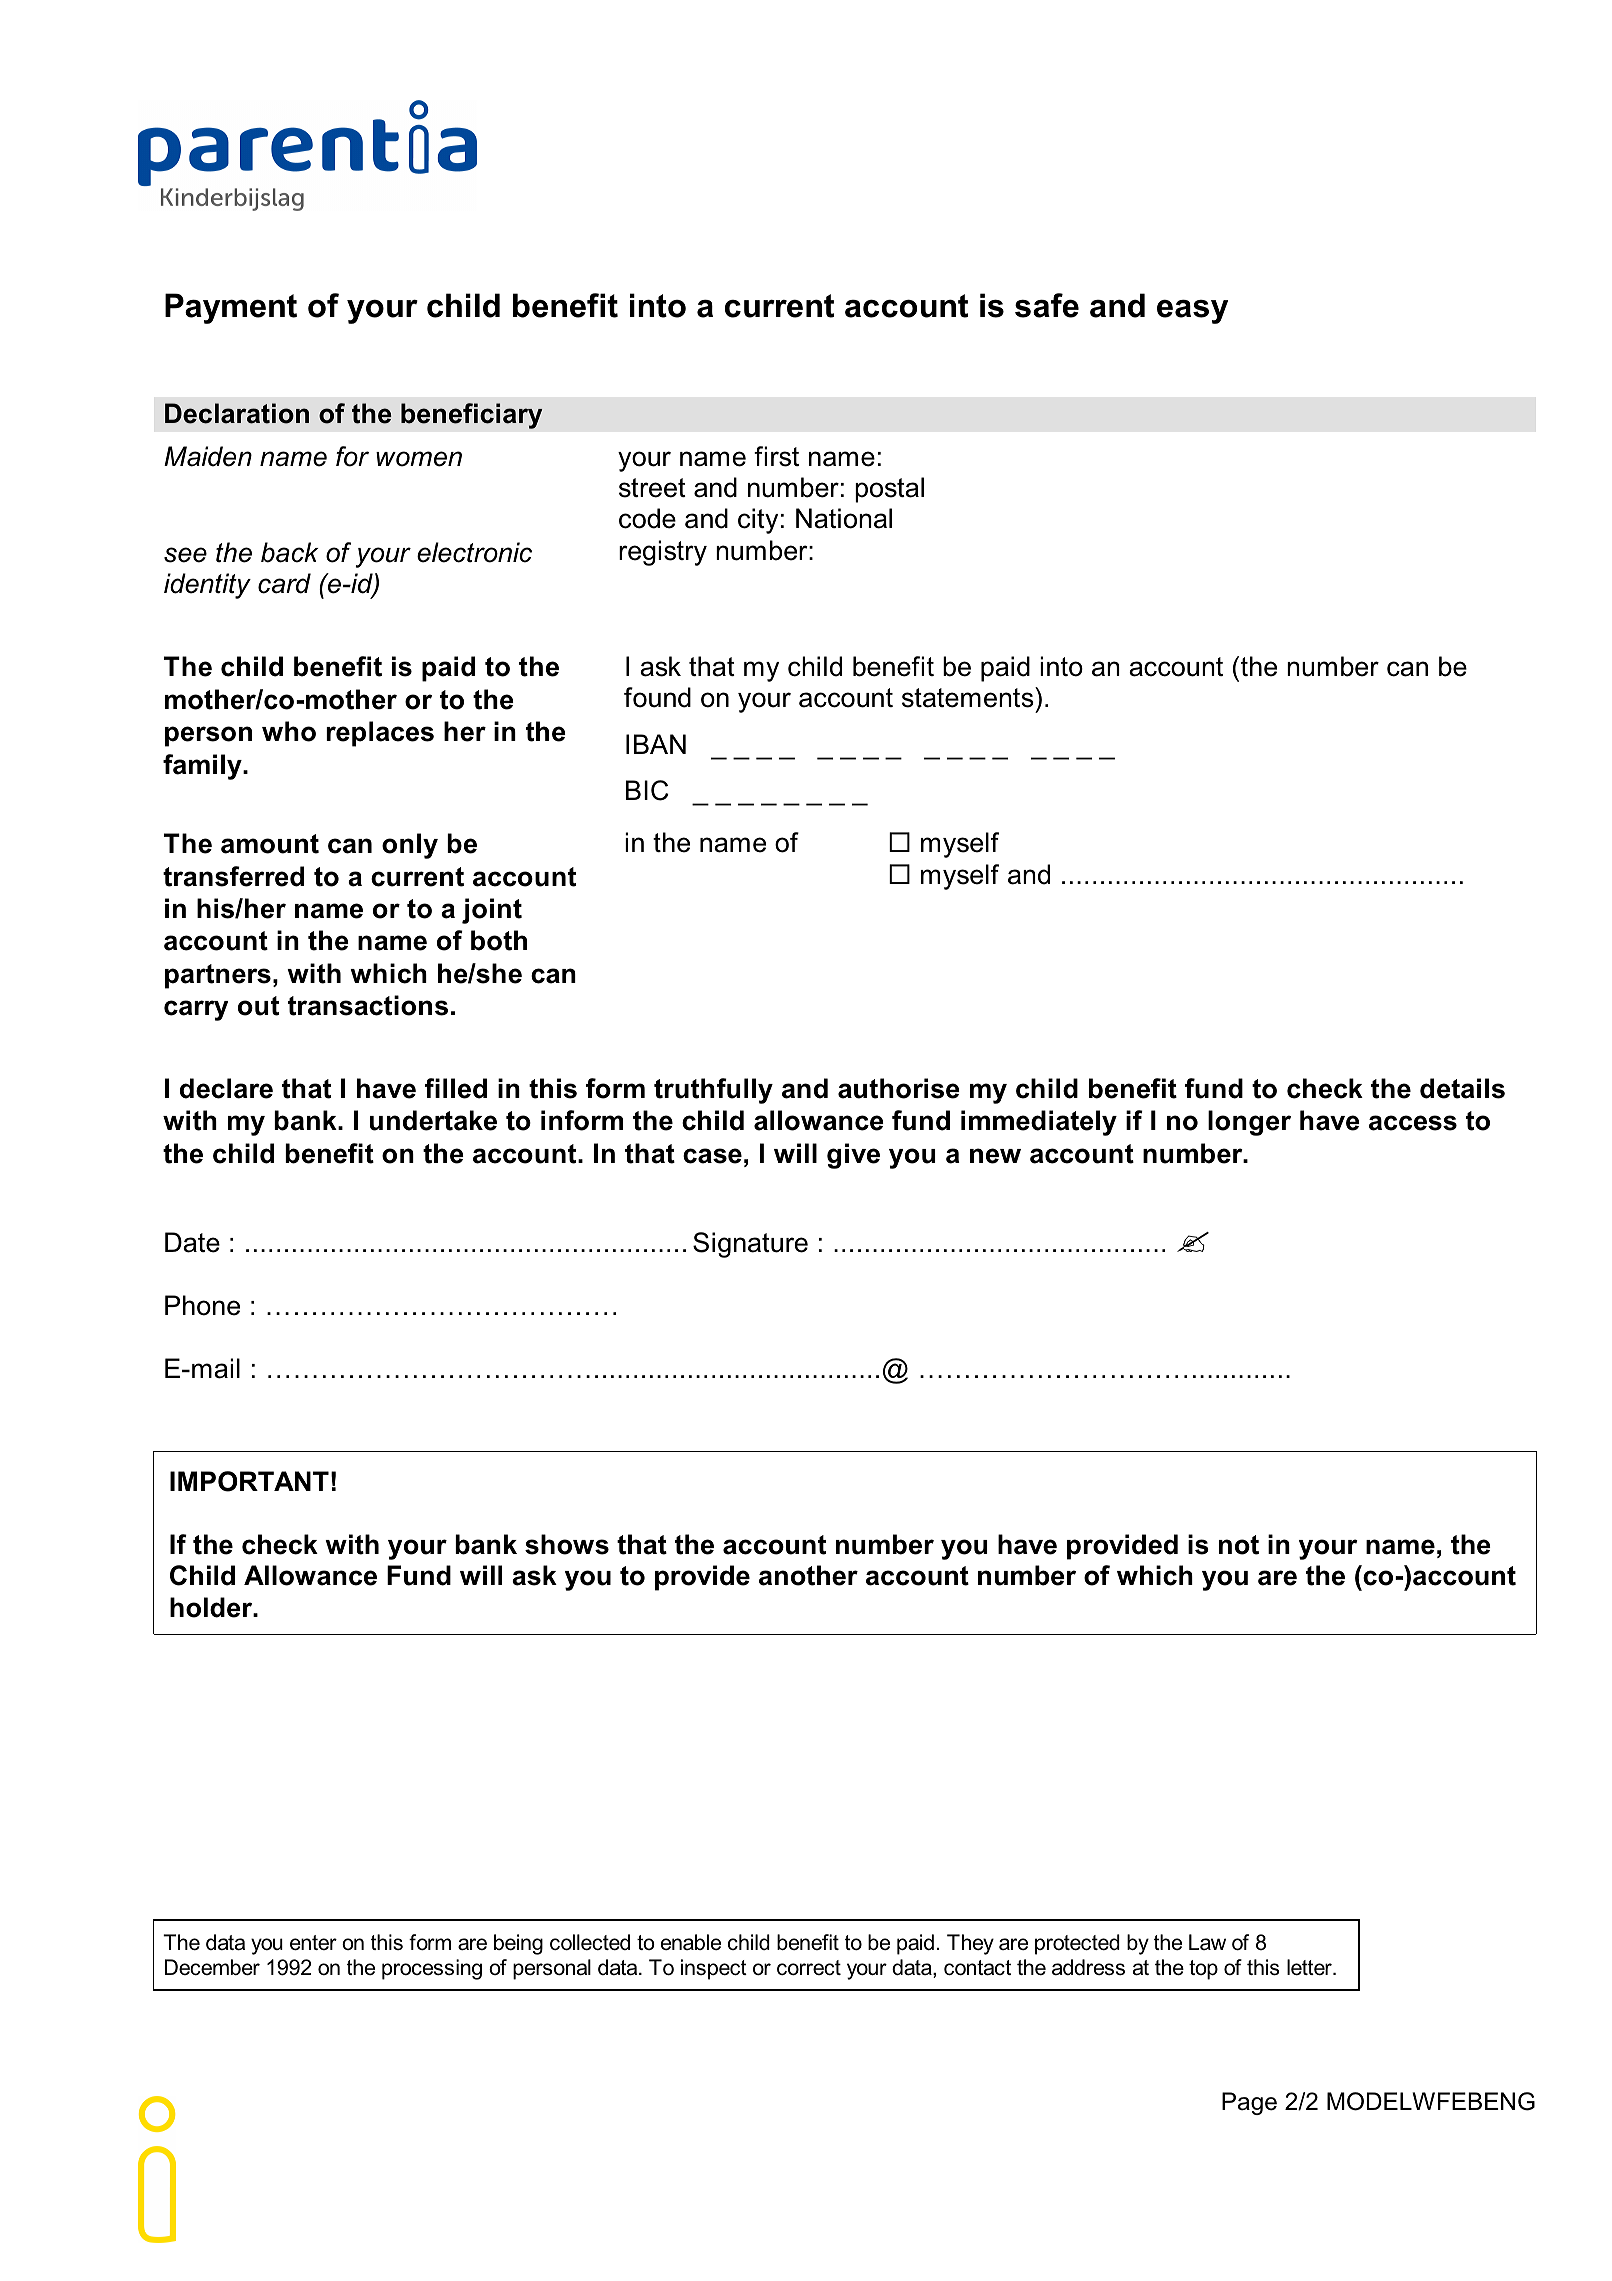  I want to click on another, so click(808, 1575).
